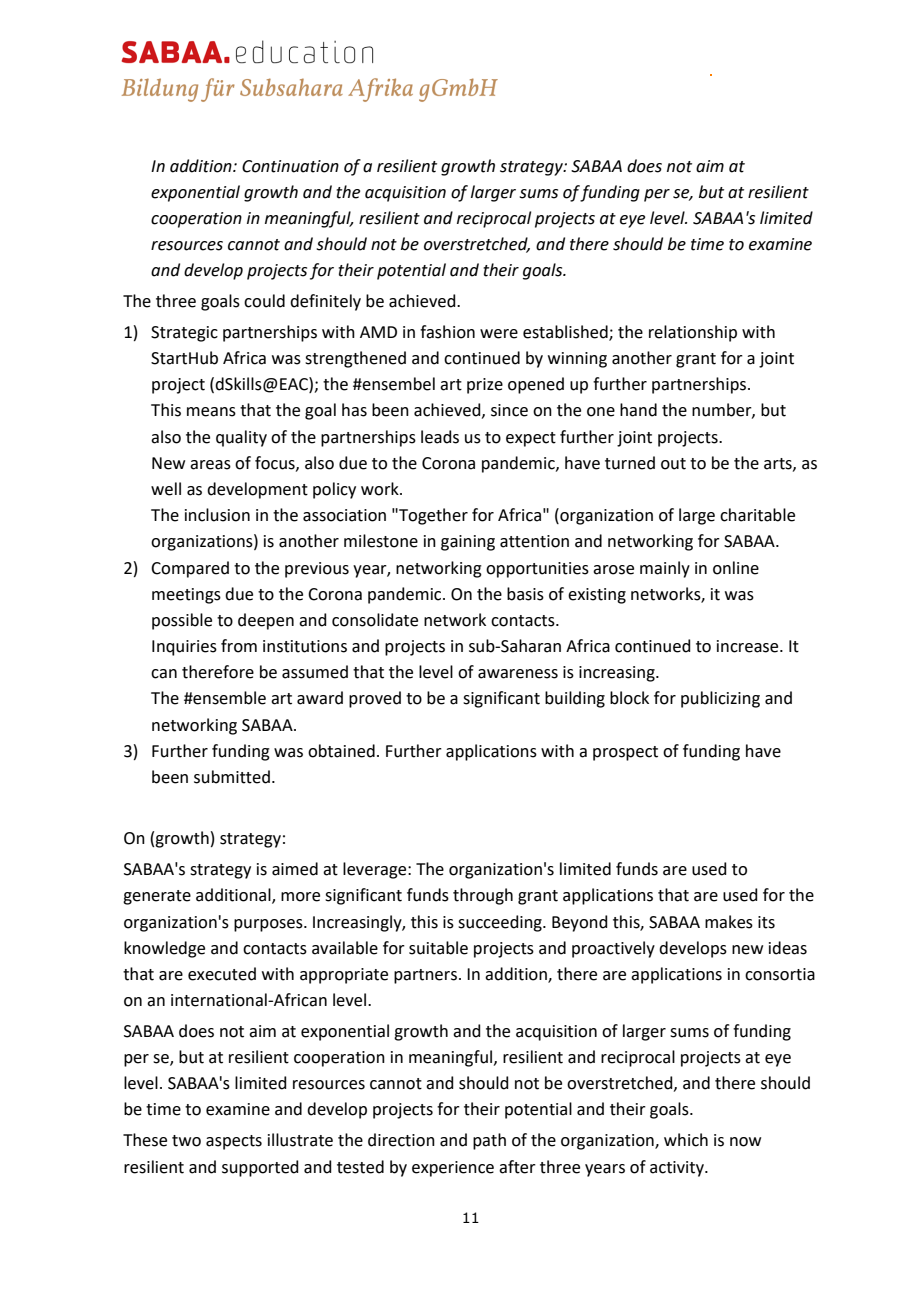 The image size is (924, 1308). Describe the element at coordinates (447, 332) in the screenshot. I see `fashion` at that location.
